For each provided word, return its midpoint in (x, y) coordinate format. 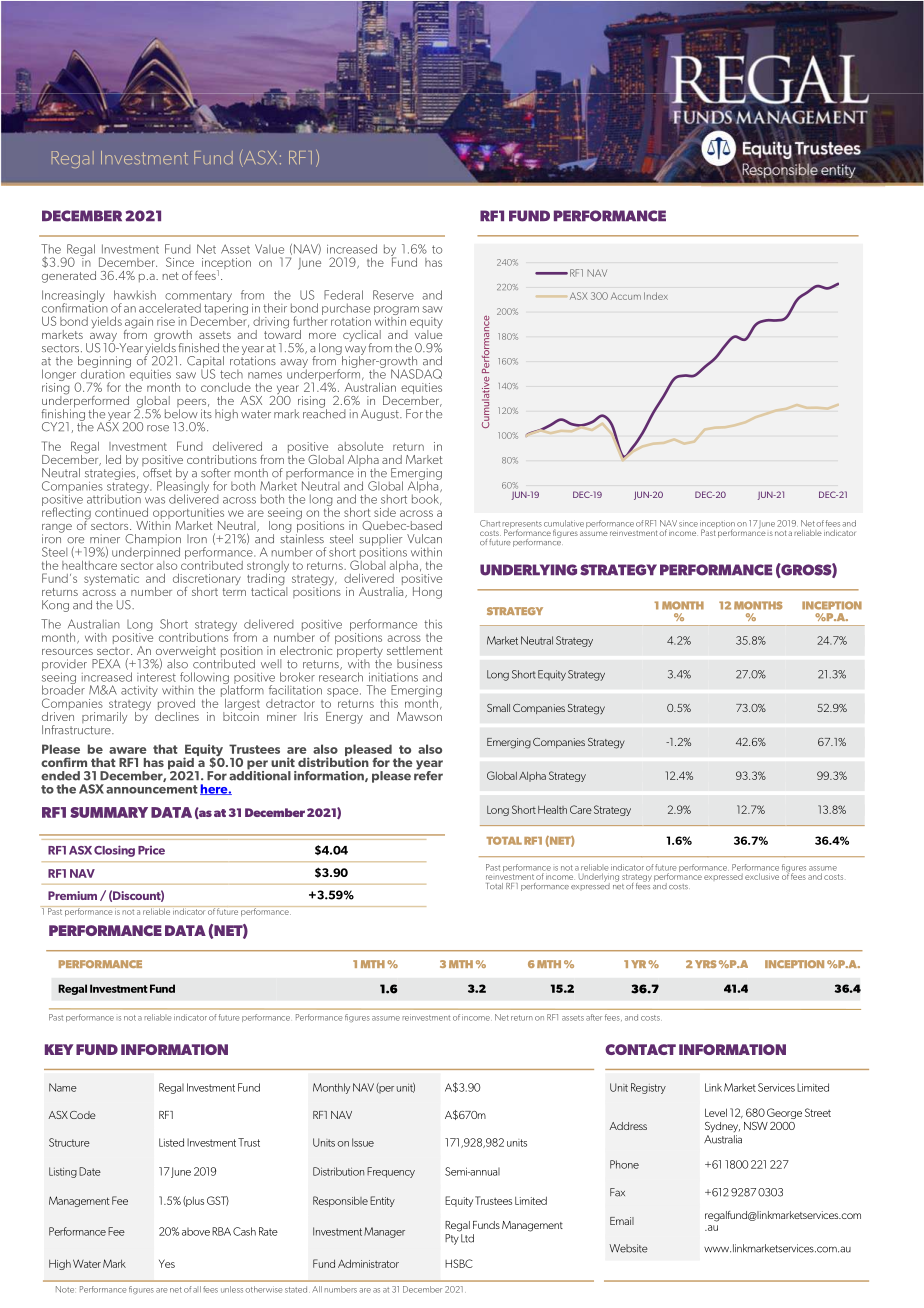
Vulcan (424, 539)
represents (522, 526)
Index (656, 296)
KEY (59, 1049)
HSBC (459, 1263)
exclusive (762, 876)
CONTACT (640, 1049)
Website (628, 1248)
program (396, 312)
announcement (152, 789)
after (594, 1017)
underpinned (146, 552)
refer (428, 774)
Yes (167, 1263)
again (139, 324)
